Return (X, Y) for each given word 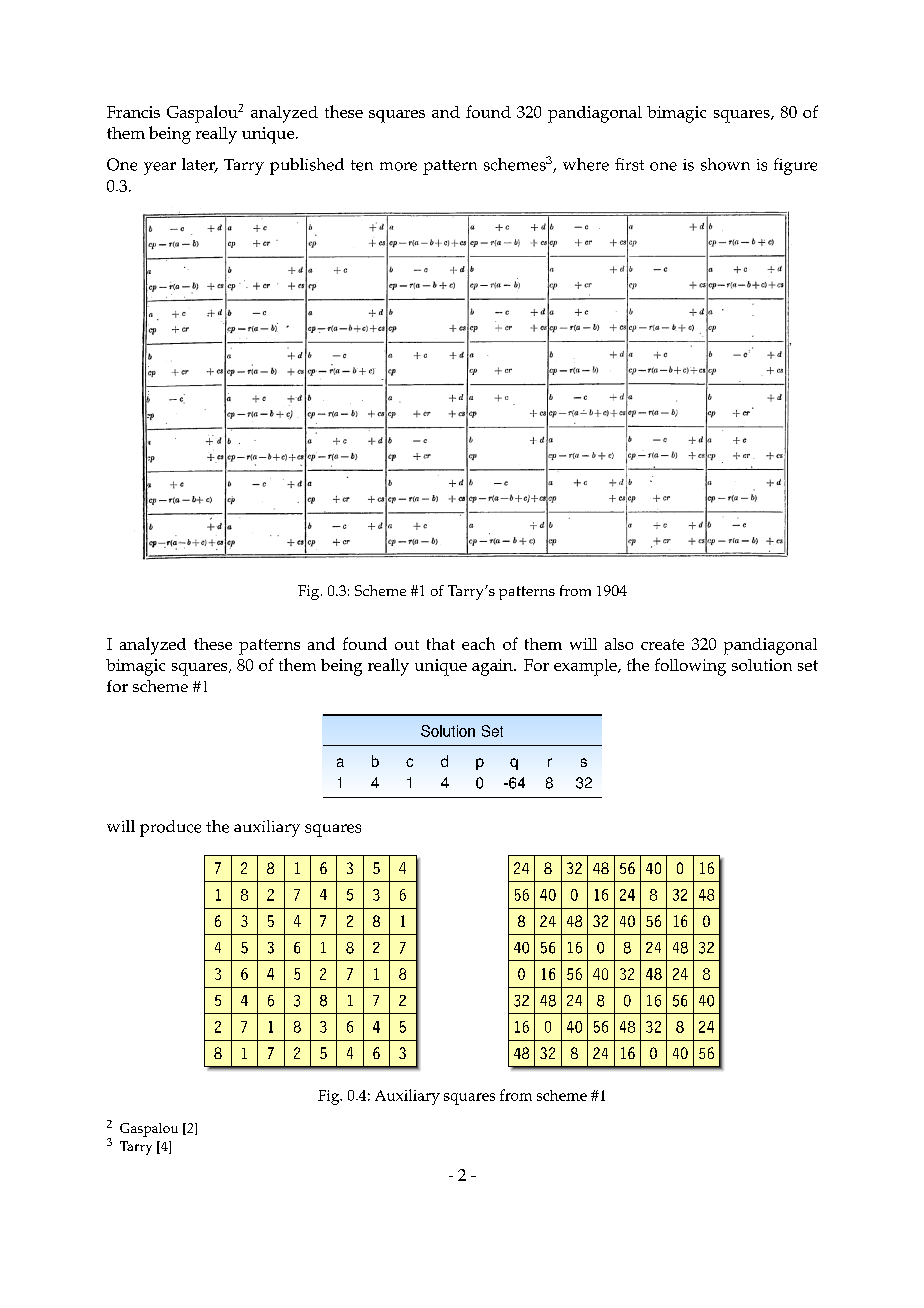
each (478, 643)
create (662, 644)
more (398, 166)
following (690, 667)
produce (170, 828)
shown (725, 164)
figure (795, 166)
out (407, 645)
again (493, 667)
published (307, 166)
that (441, 644)
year (160, 168)
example (586, 667)
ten (362, 165)
